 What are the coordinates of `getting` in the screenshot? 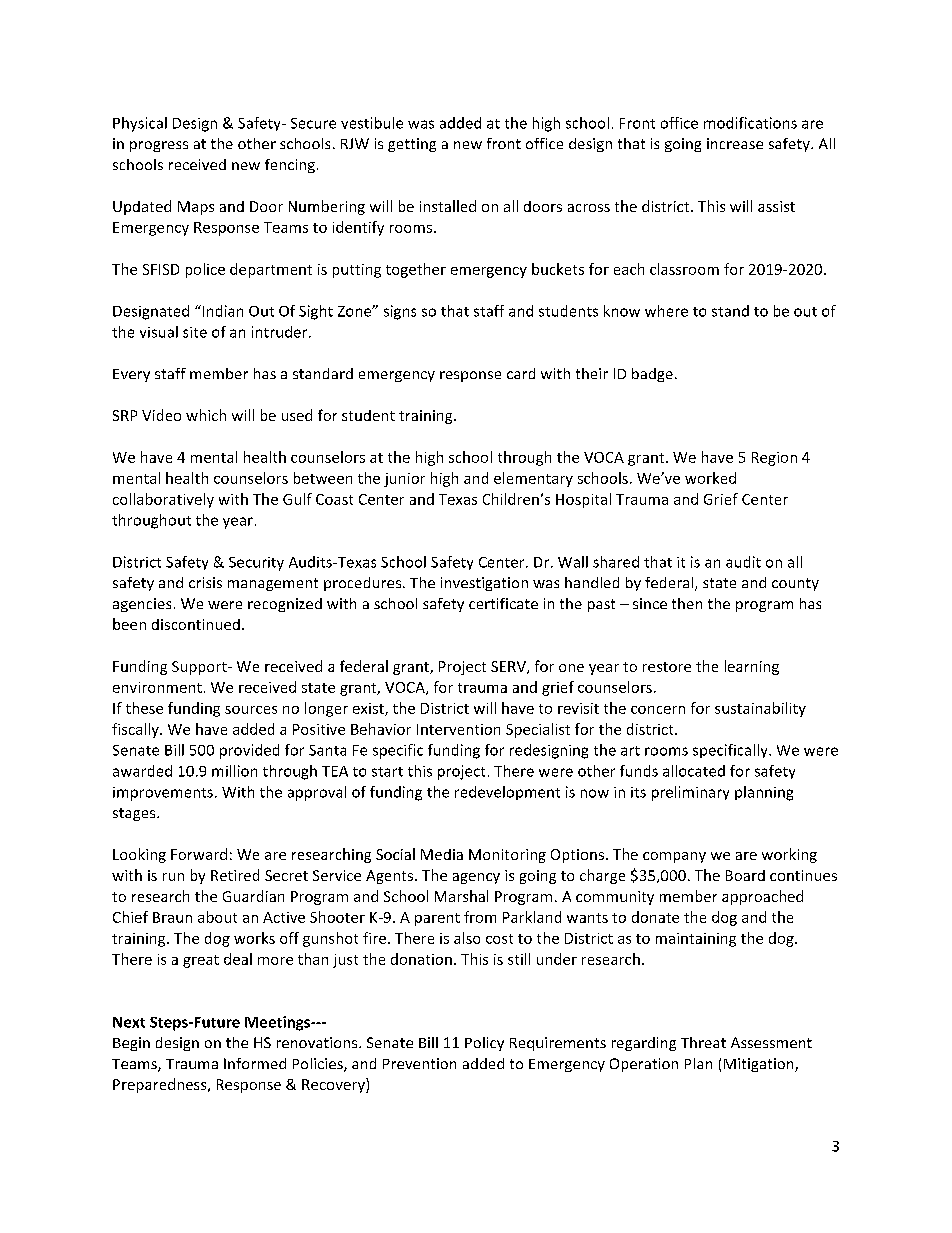 It's located at (412, 145).
